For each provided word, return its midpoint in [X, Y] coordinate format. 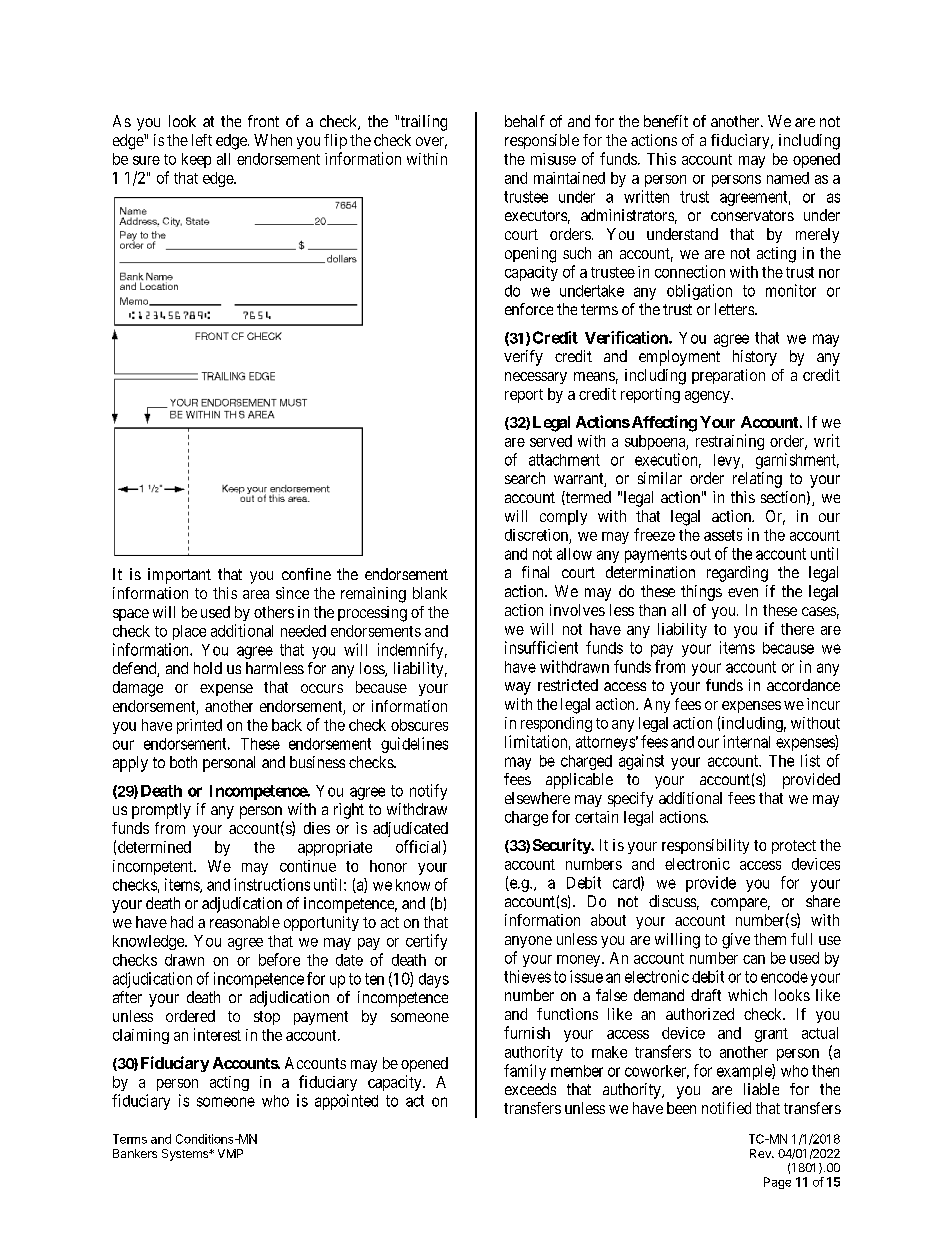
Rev [761, 1153]
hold [208, 668]
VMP [230, 1153]
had [182, 922]
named [788, 178]
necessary [536, 378]
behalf [525, 121]
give [736, 941]
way [518, 688]
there [797, 629]
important [179, 576]
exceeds [530, 1089]
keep [196, 160]
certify [426, 942]
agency [708, 397]
